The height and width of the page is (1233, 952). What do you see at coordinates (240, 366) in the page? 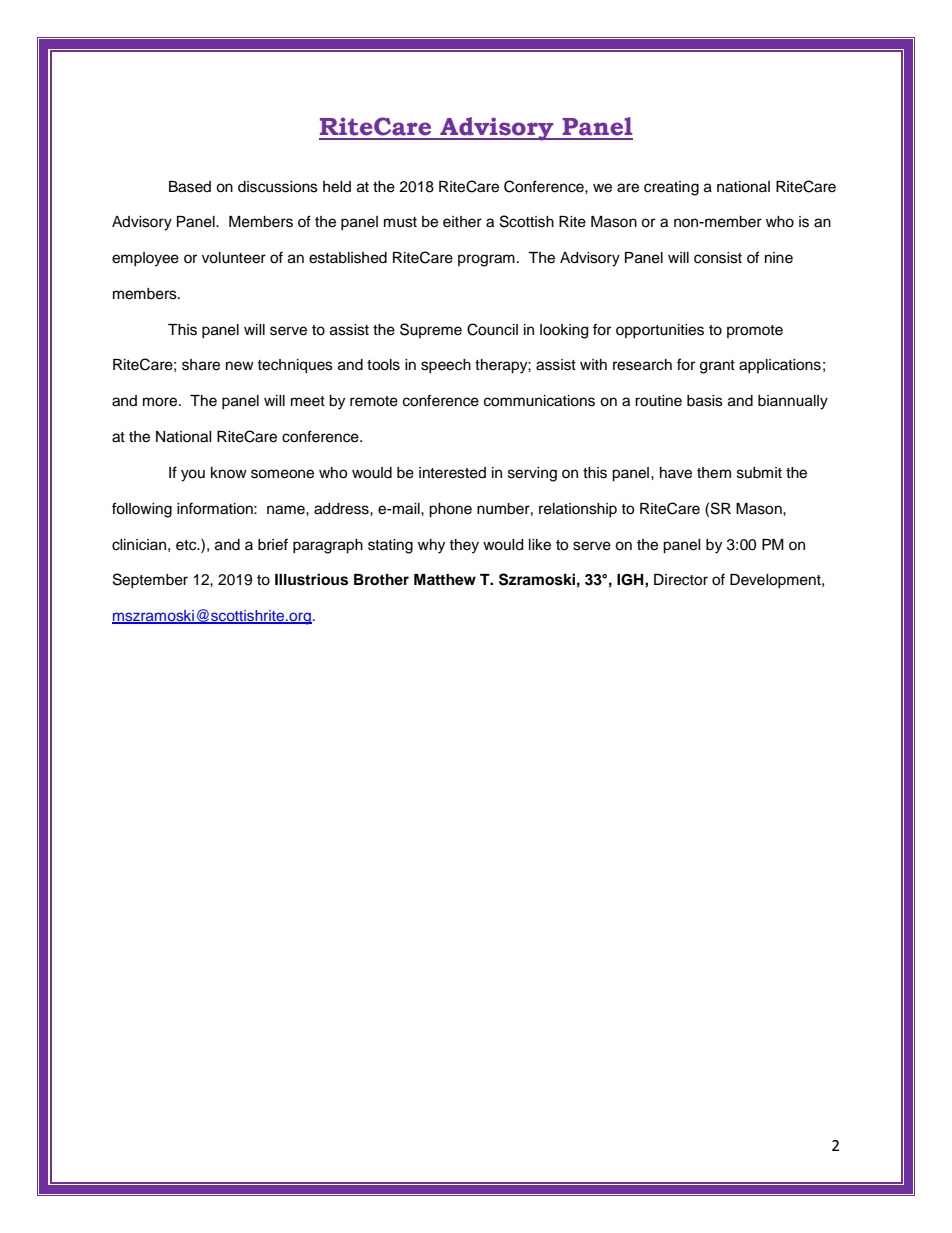
I see `new` at bounding box center [240, 366].
